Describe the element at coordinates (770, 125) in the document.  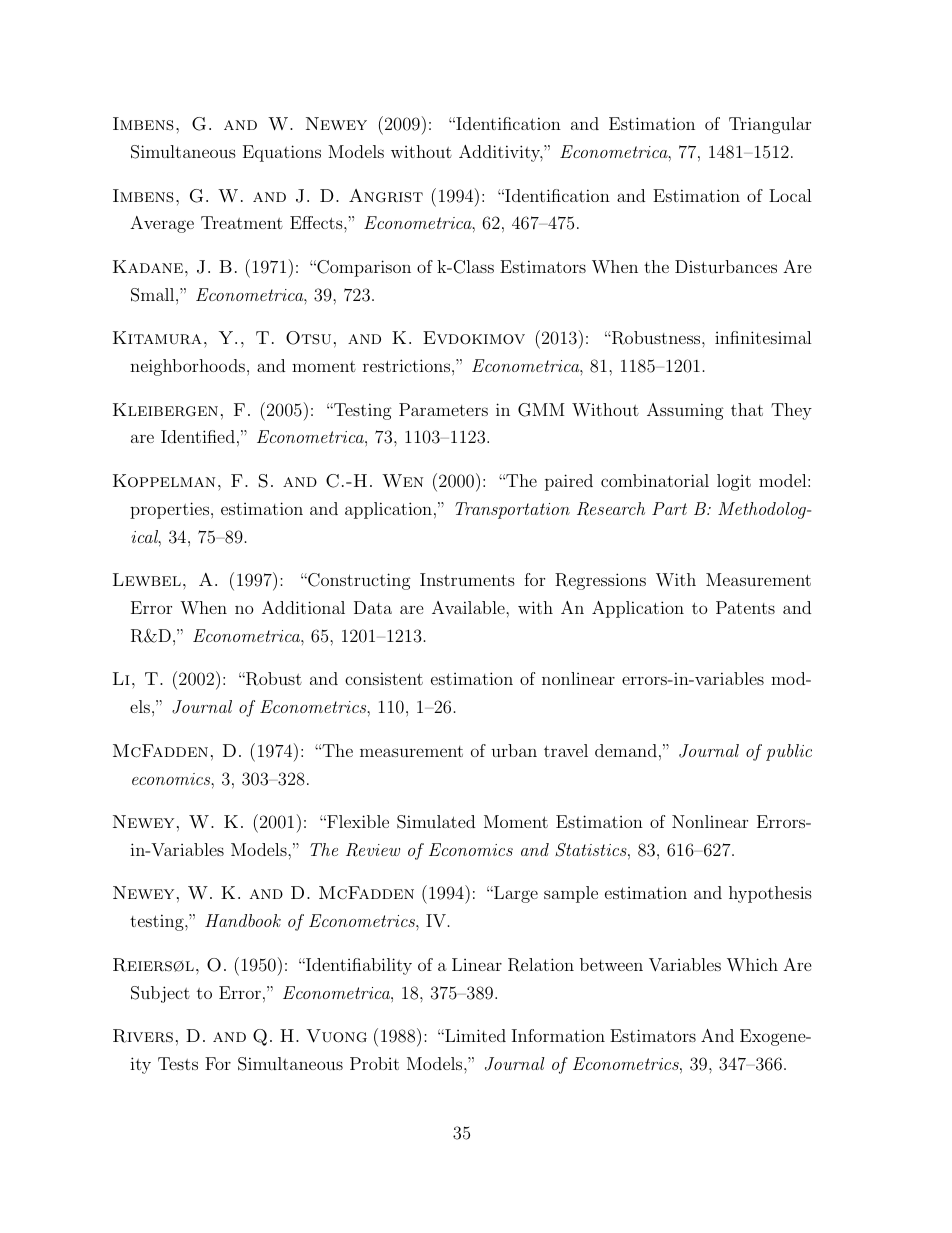
I see `Triangular` at that location.
